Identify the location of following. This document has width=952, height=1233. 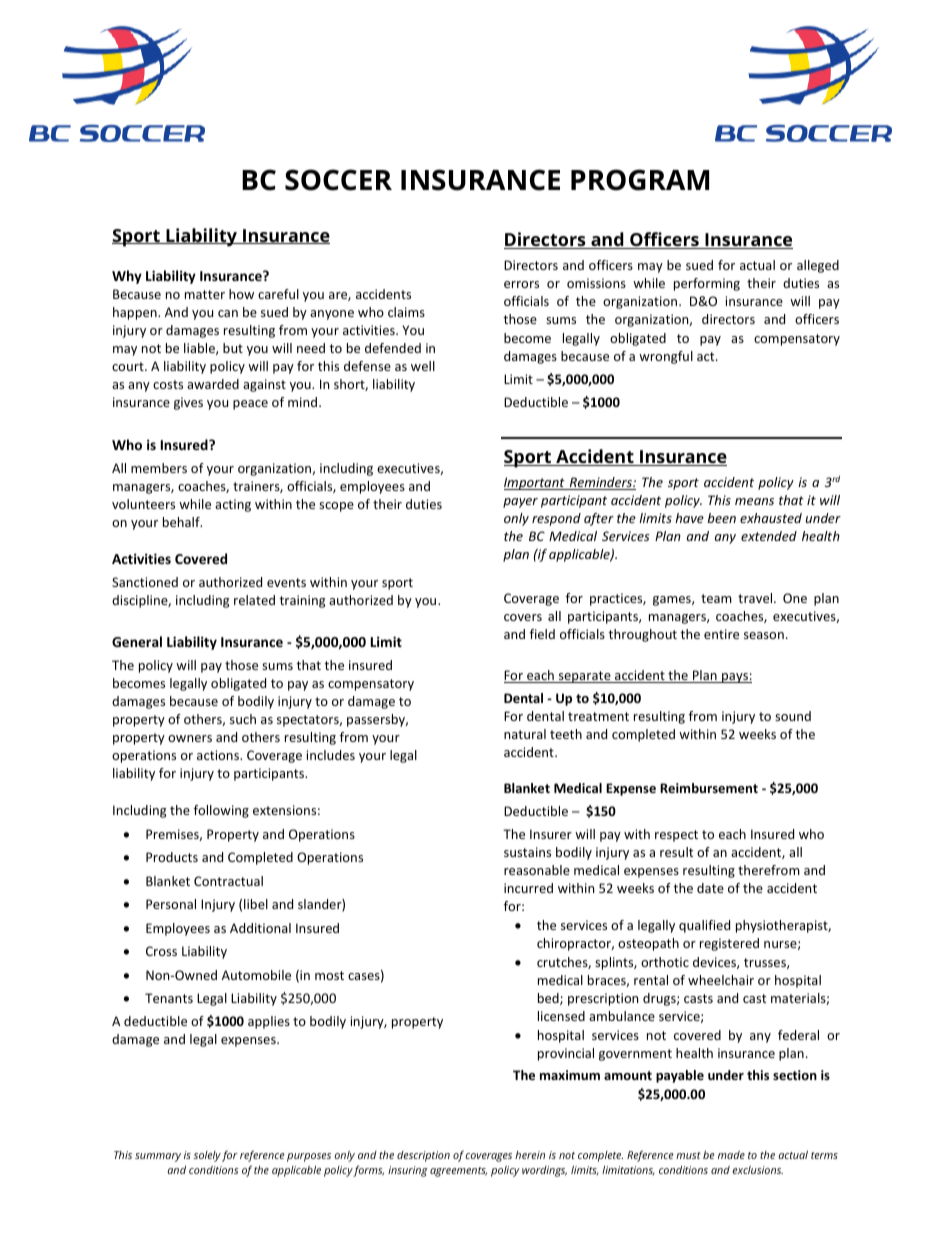
(221, 811).
